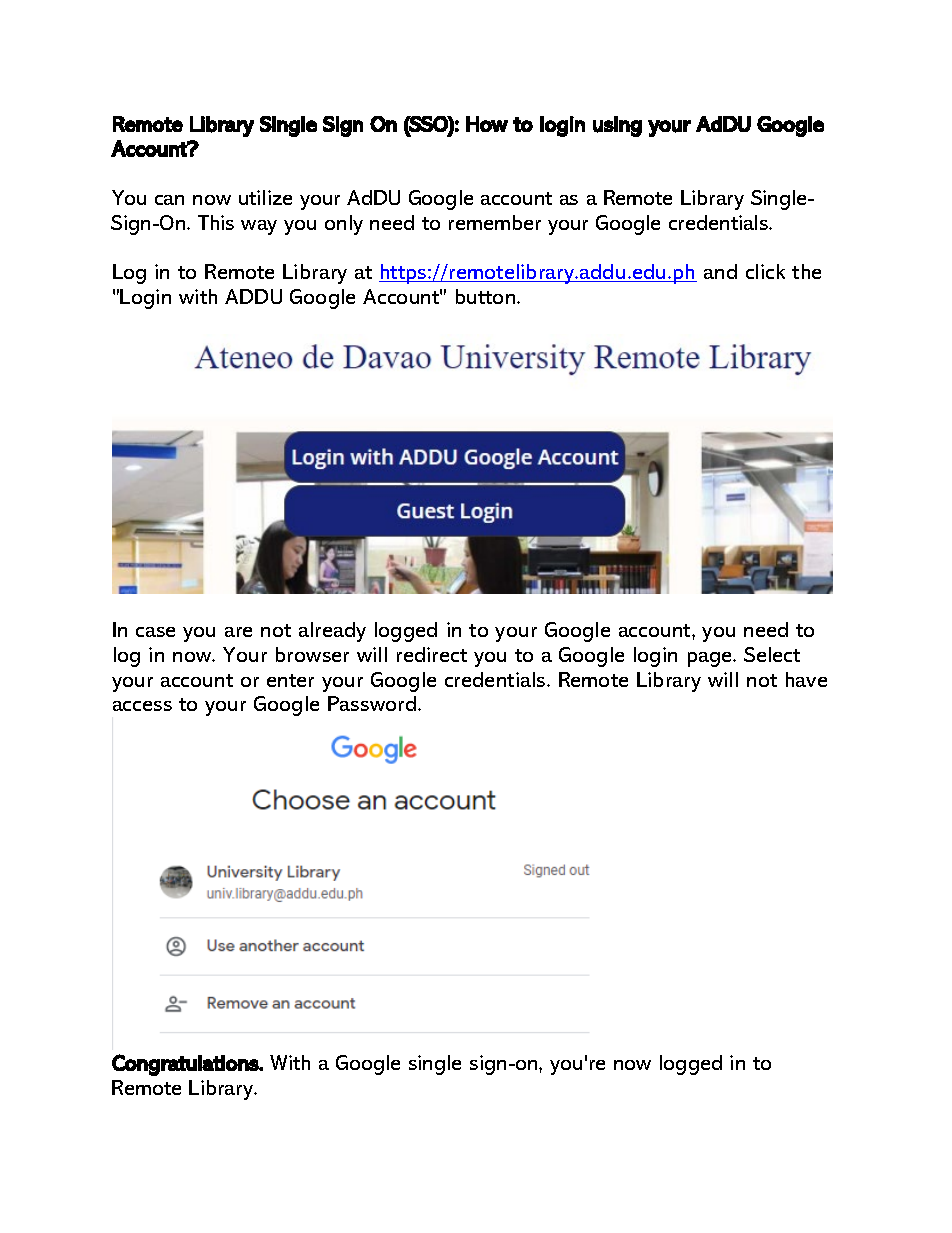 This screenshot has height=1233, width=952. Describe the element at coordinates (432, 654) in the screenshot. I see `redirect` at that location.
